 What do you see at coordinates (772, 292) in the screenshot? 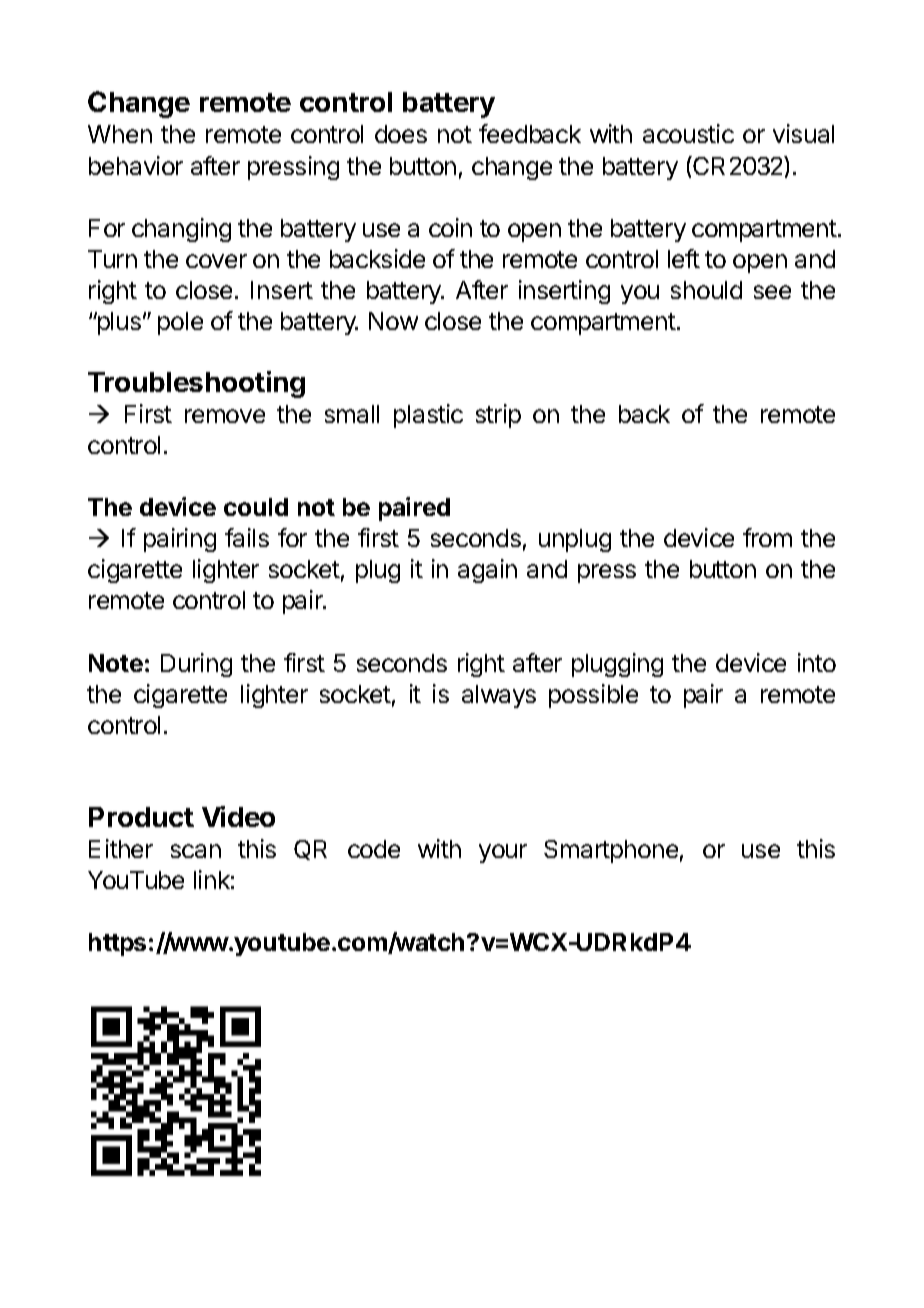
I see `see` at bounding box center [772, 292].
